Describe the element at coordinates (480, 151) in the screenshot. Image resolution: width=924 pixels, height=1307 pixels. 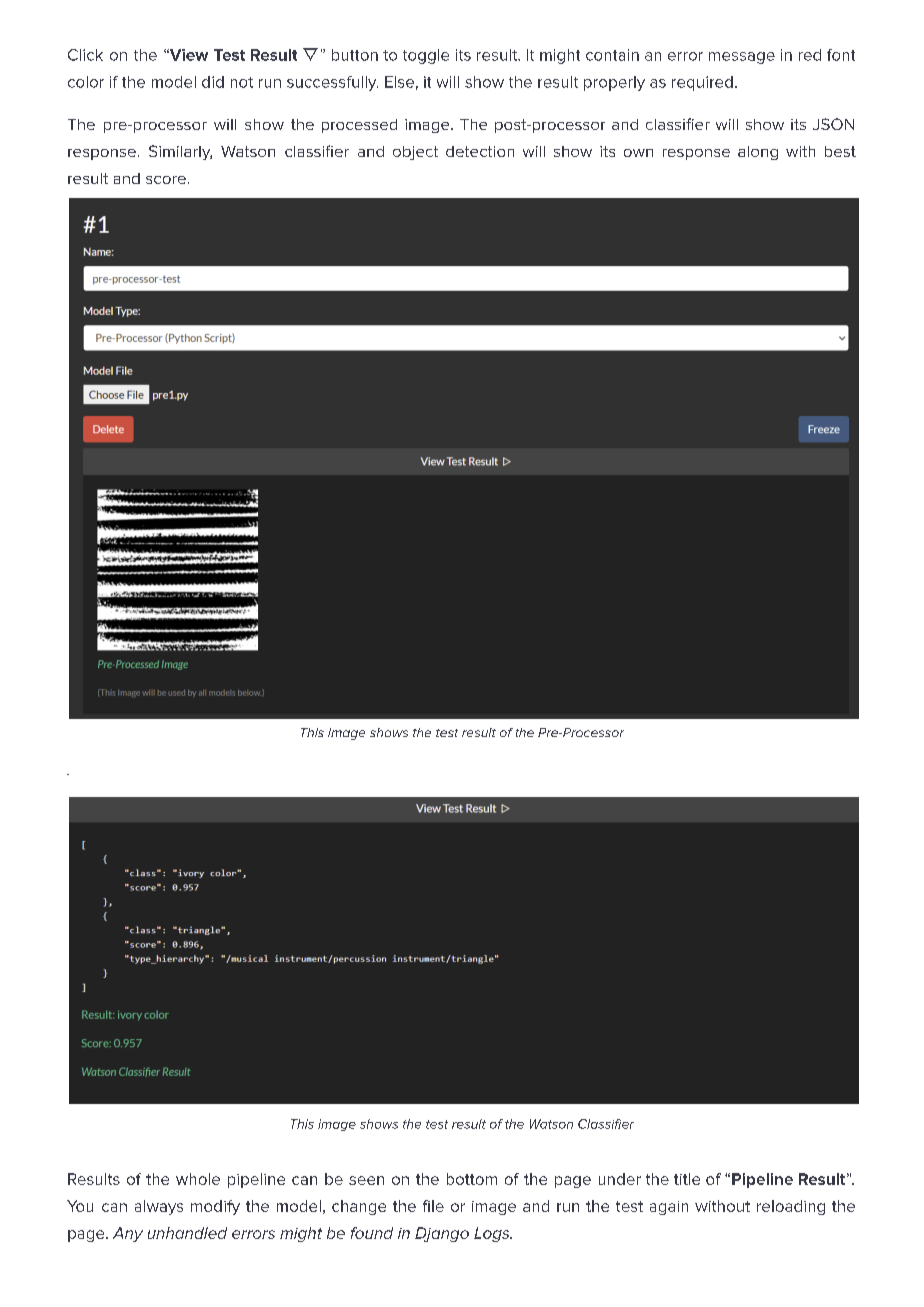
I see `detection` at that location.
